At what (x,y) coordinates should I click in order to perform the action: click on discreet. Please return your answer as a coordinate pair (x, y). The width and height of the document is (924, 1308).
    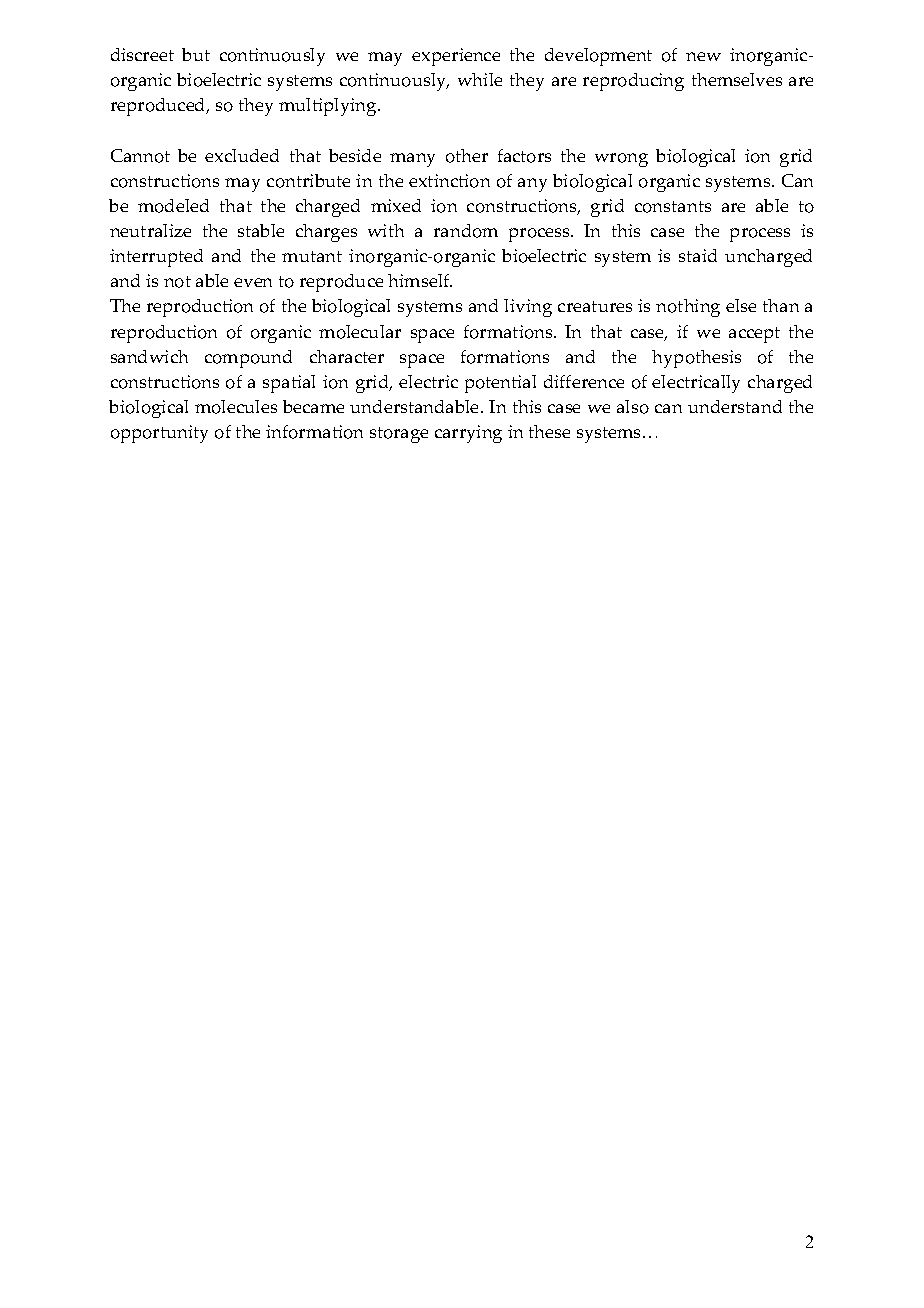
    Looking at the image, I should click on (142, 54).
